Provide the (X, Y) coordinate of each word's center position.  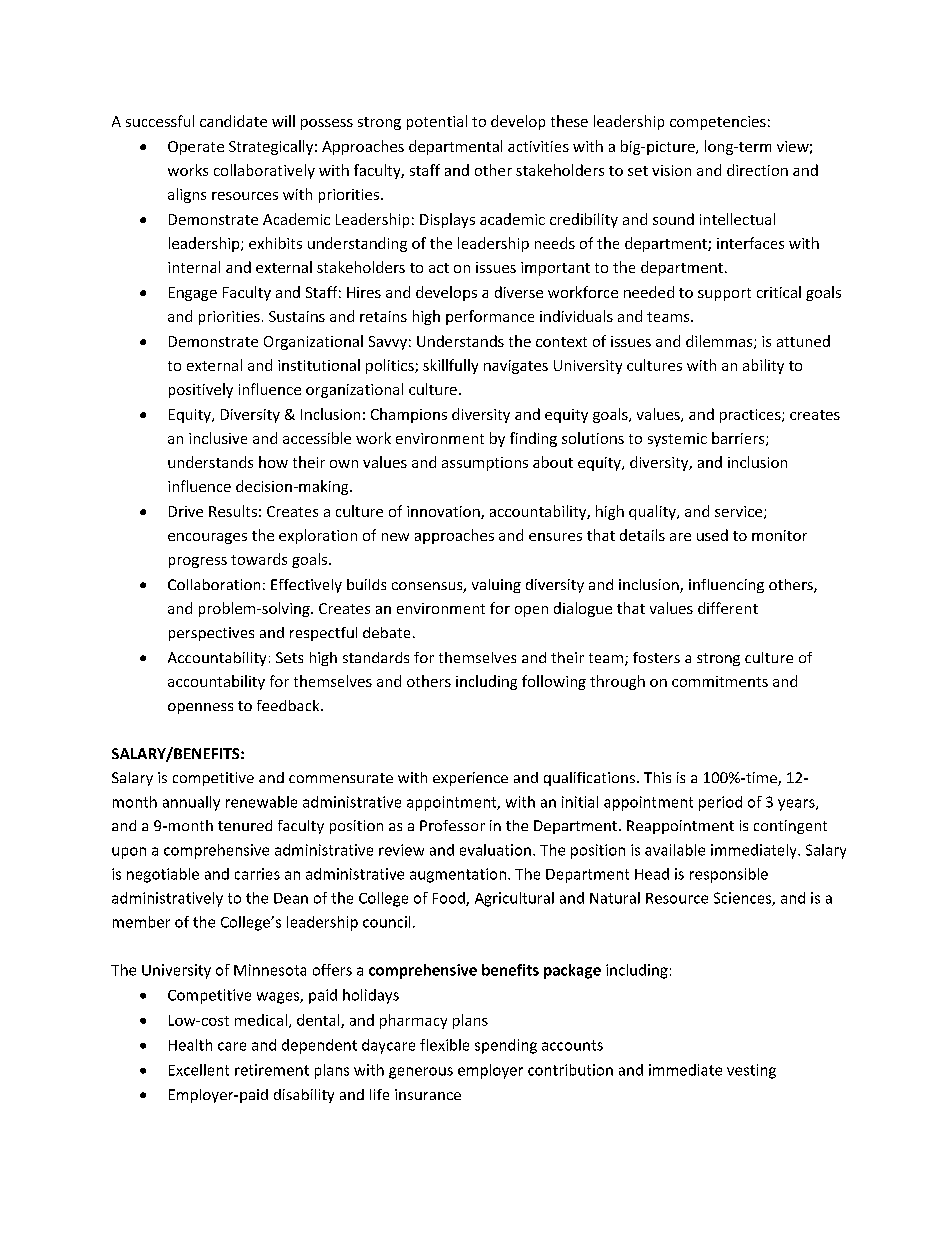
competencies (718, 123)
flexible (444, 1045)
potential (437, 122)
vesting (751, 1071)
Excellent (199, 1070)
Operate (196, 148)
